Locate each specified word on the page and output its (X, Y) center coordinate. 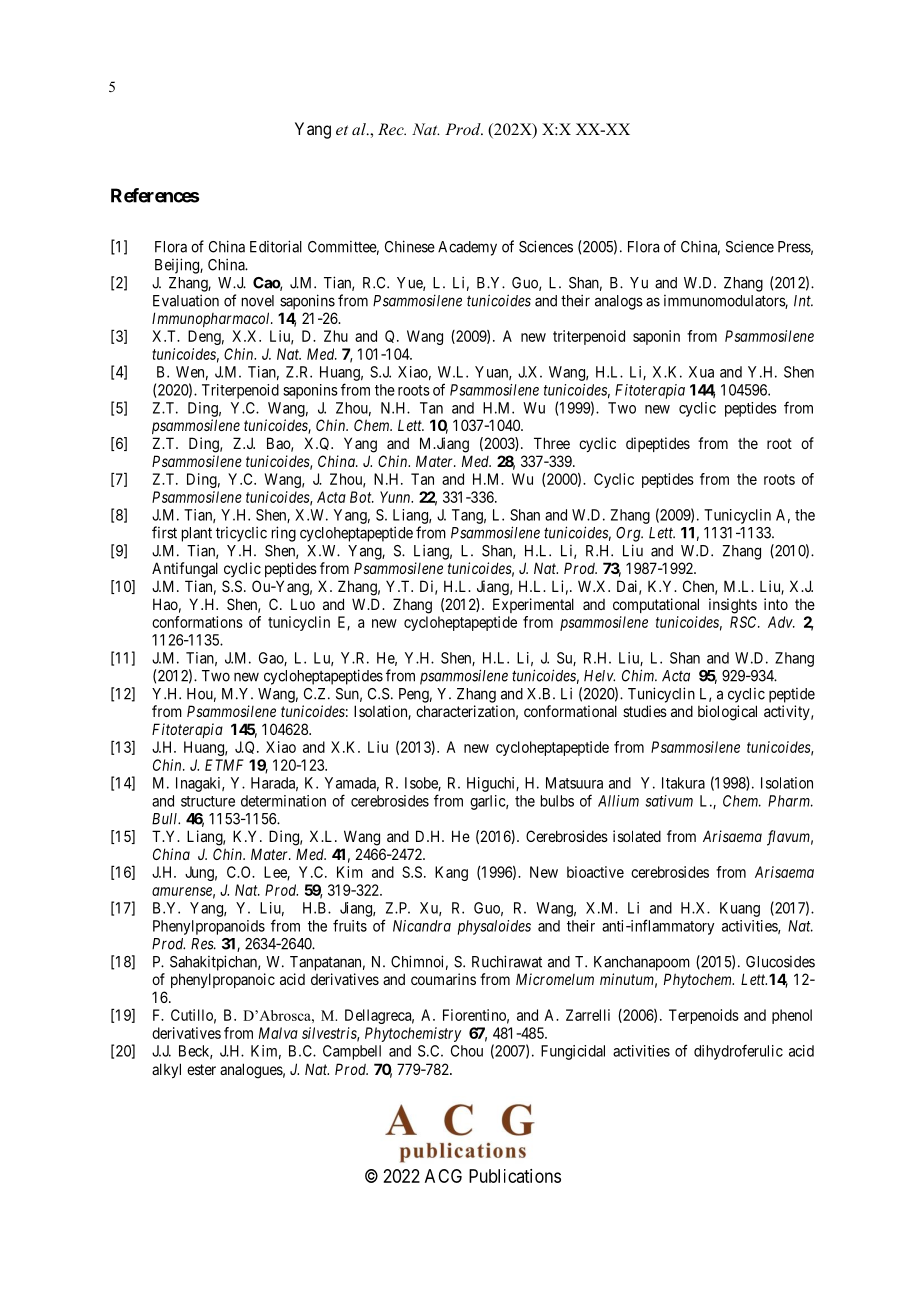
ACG (443, 1176)
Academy (467, 248)
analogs (619, 302)
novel (258, 301)
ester (201, 1069)
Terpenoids (704, 1016)
